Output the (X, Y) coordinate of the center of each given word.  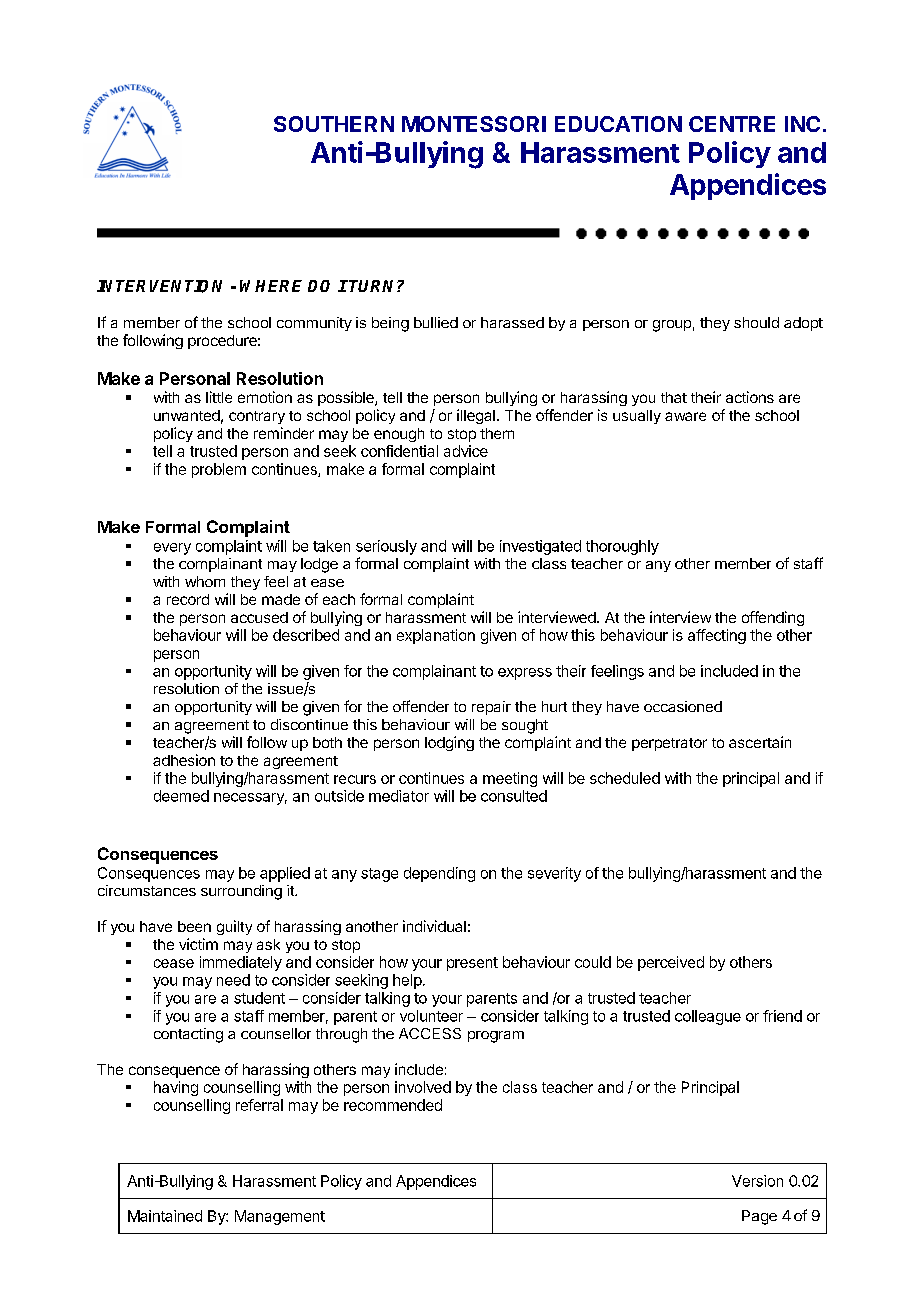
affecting (717, 636)
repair (491, 708)
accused (259, 617)
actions (750, 397)
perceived (671, 963)
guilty (234, 927)
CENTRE (732, 124)
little (219, 397)
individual (434, 926)
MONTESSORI (474, 124)
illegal (476, 416)
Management (280, 1217)
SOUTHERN (334, 124)
